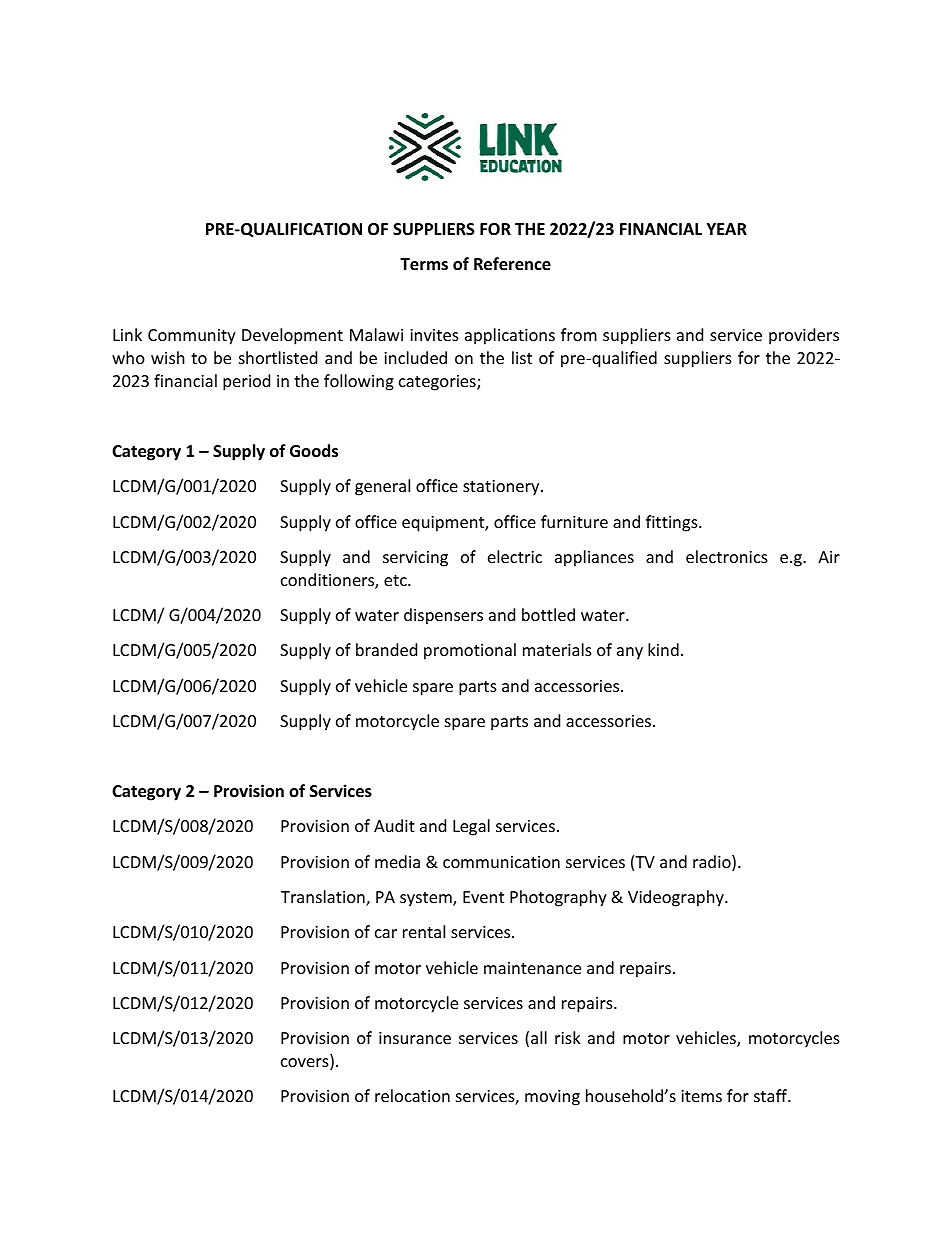  I want to click on Terms, so click(424, 264).
